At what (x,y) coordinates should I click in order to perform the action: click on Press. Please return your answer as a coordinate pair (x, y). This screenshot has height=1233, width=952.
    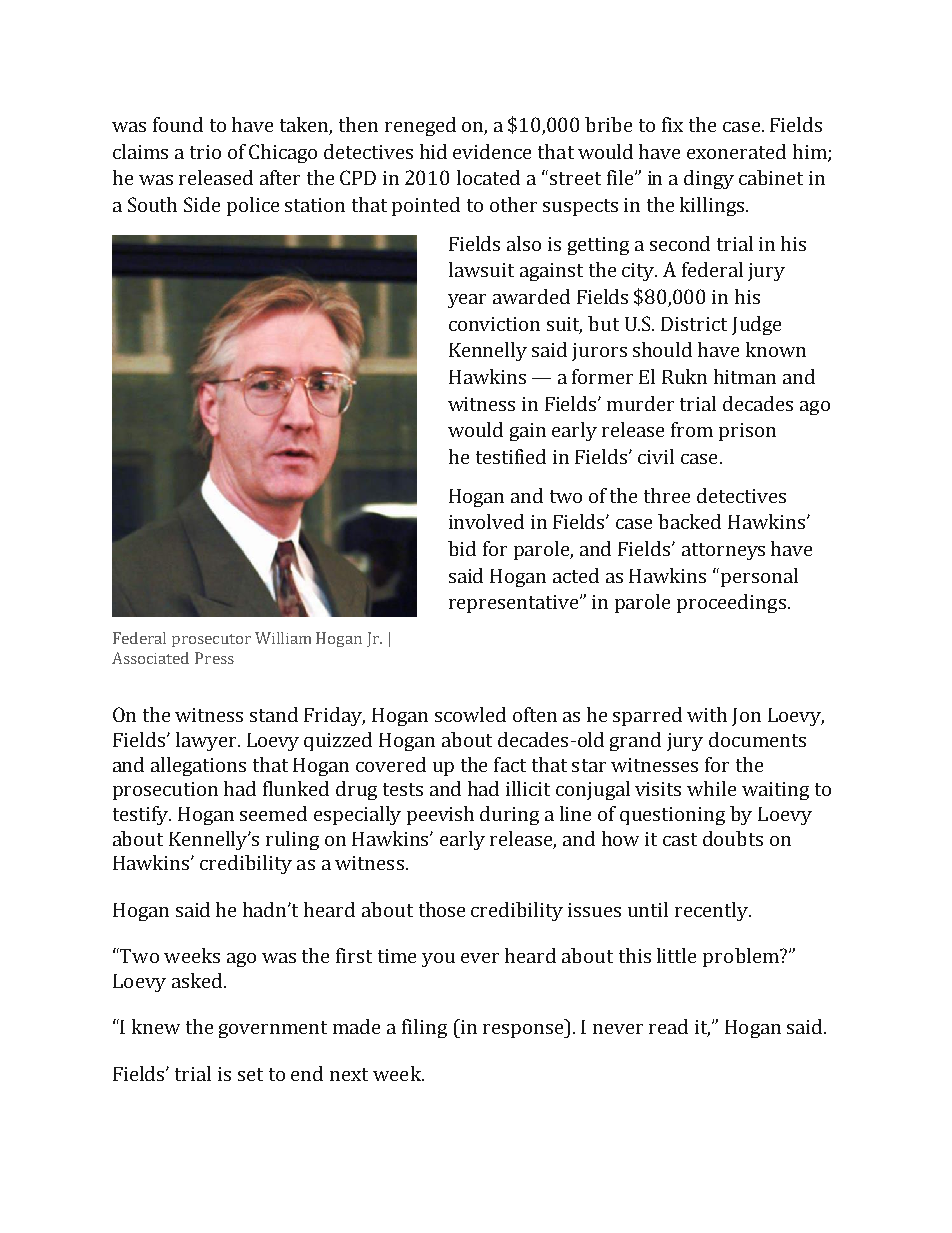
    Looking at the image, I should click on (214, 658).
